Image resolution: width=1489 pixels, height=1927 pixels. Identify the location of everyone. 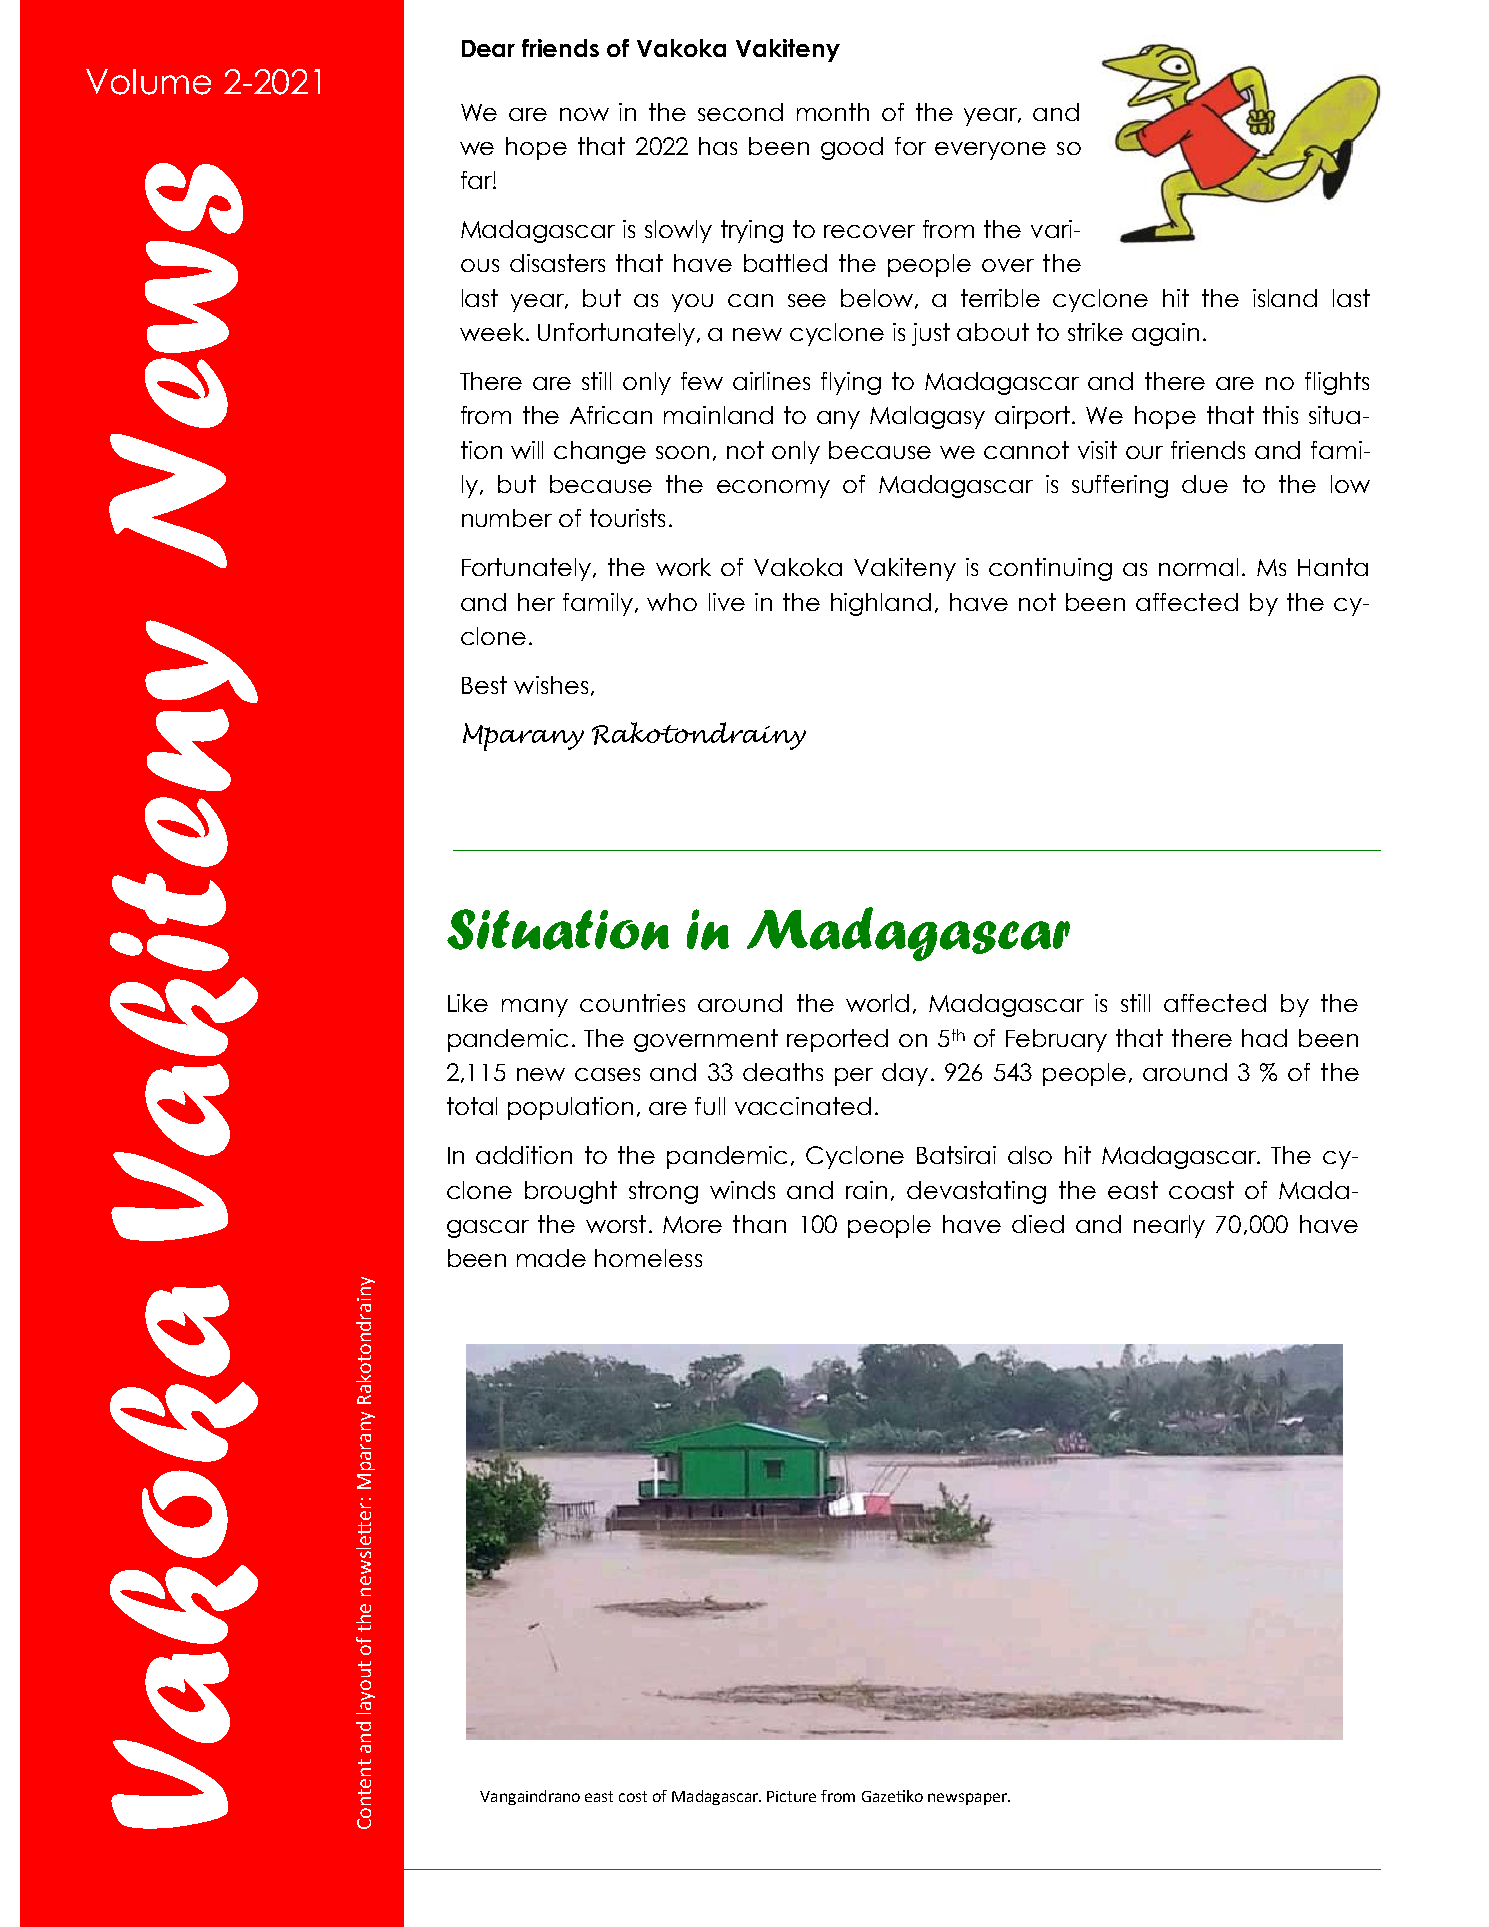
(990, 151).
